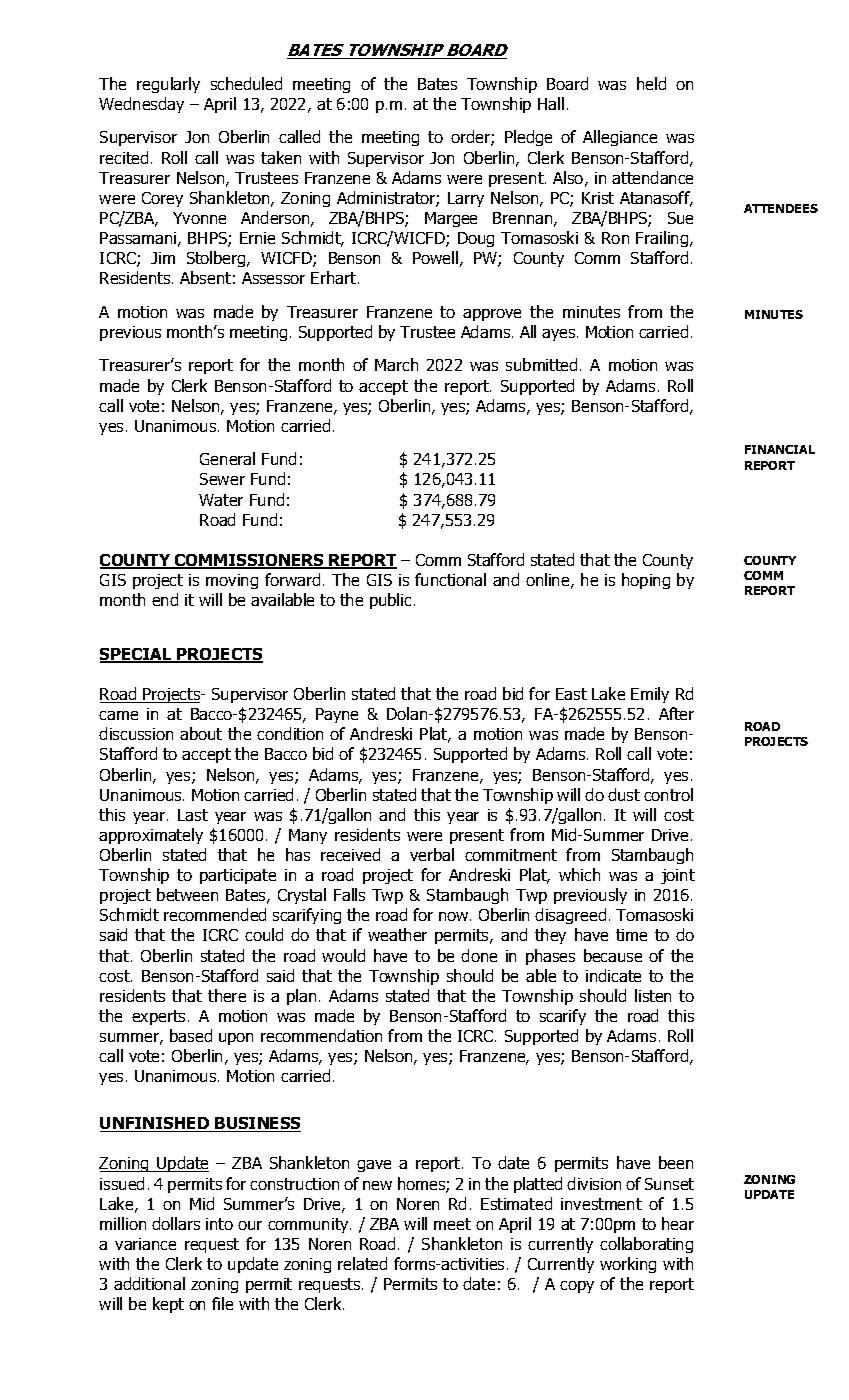 This document has height=1400, width=849. Describe the element at coordinates (528, 138) in the document. I see `Pledge` at that location.
